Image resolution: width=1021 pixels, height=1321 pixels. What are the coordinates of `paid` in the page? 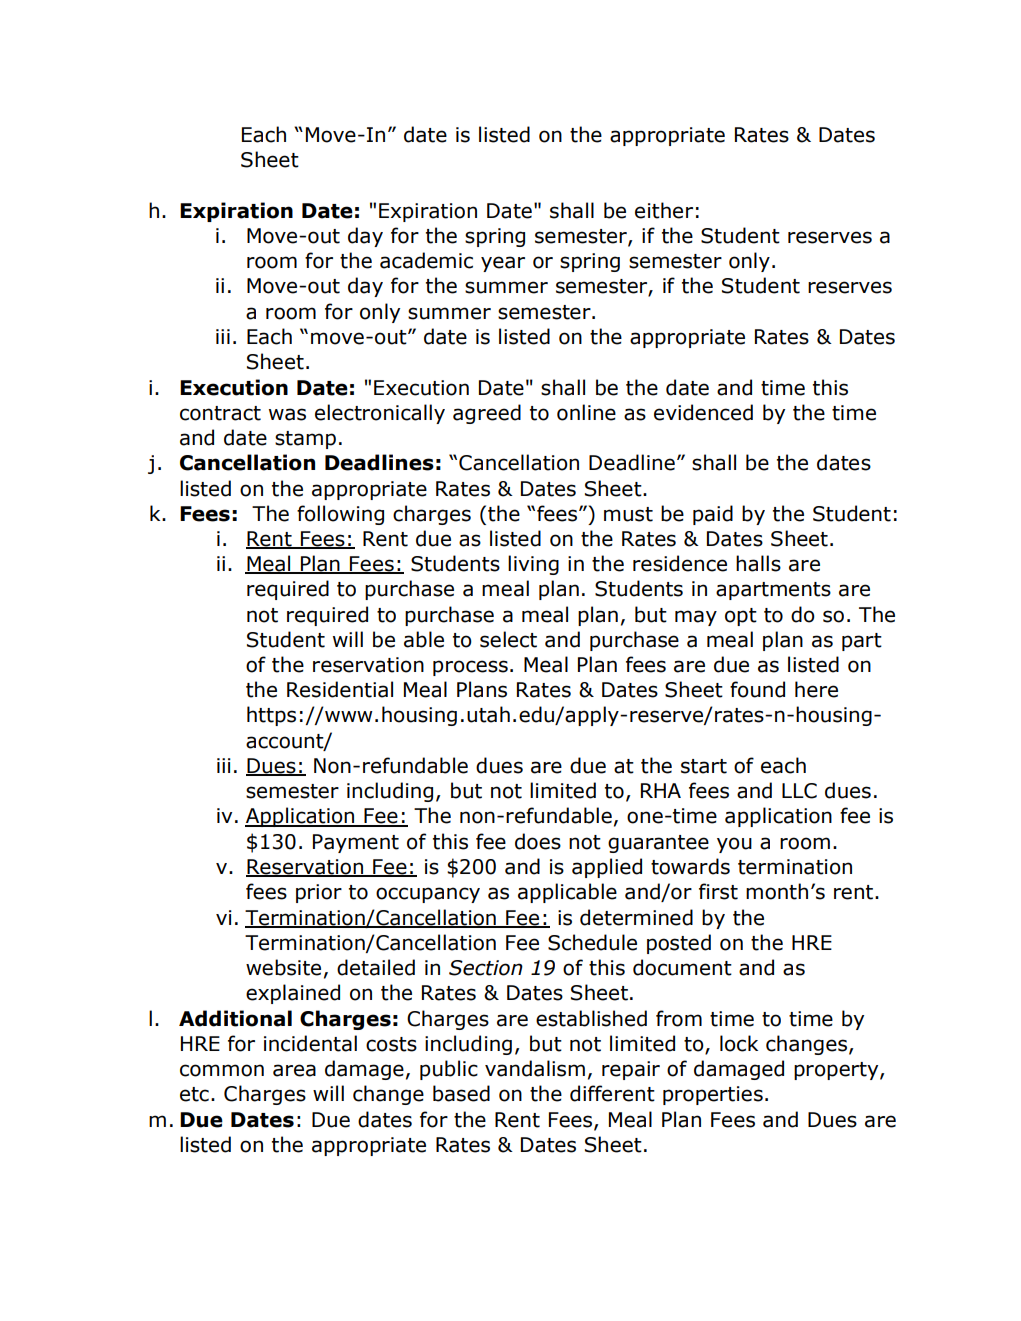 It's located at (713, 515).
